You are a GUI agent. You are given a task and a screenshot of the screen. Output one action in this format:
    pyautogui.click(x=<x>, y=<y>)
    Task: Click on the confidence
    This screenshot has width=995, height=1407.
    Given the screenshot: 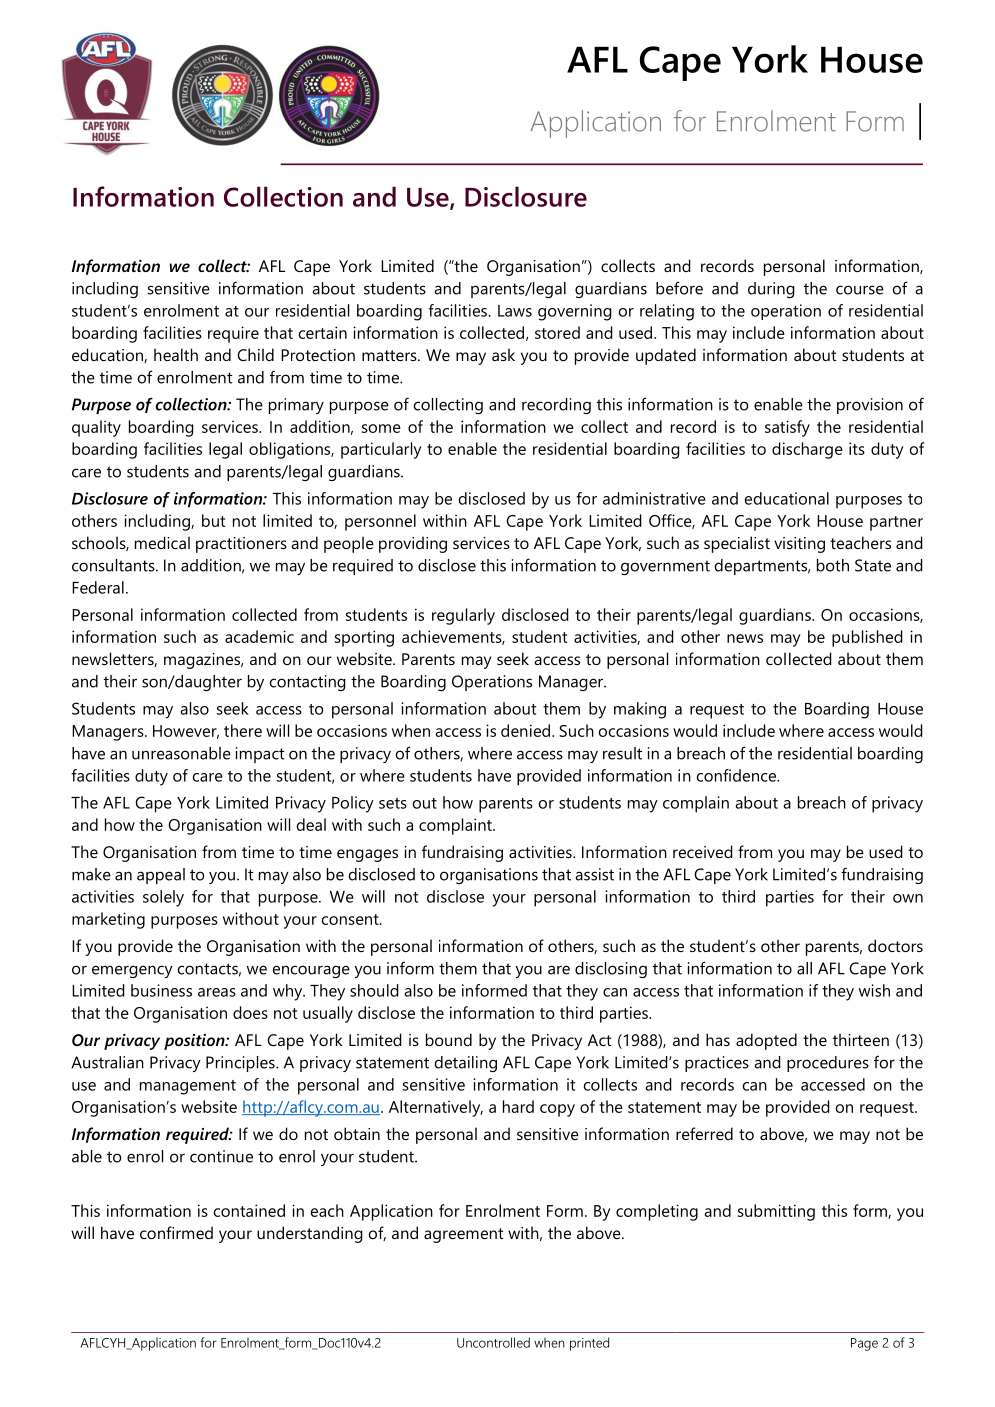 What is the action you would take?
    pyautogui.click(x=737, y=775)
